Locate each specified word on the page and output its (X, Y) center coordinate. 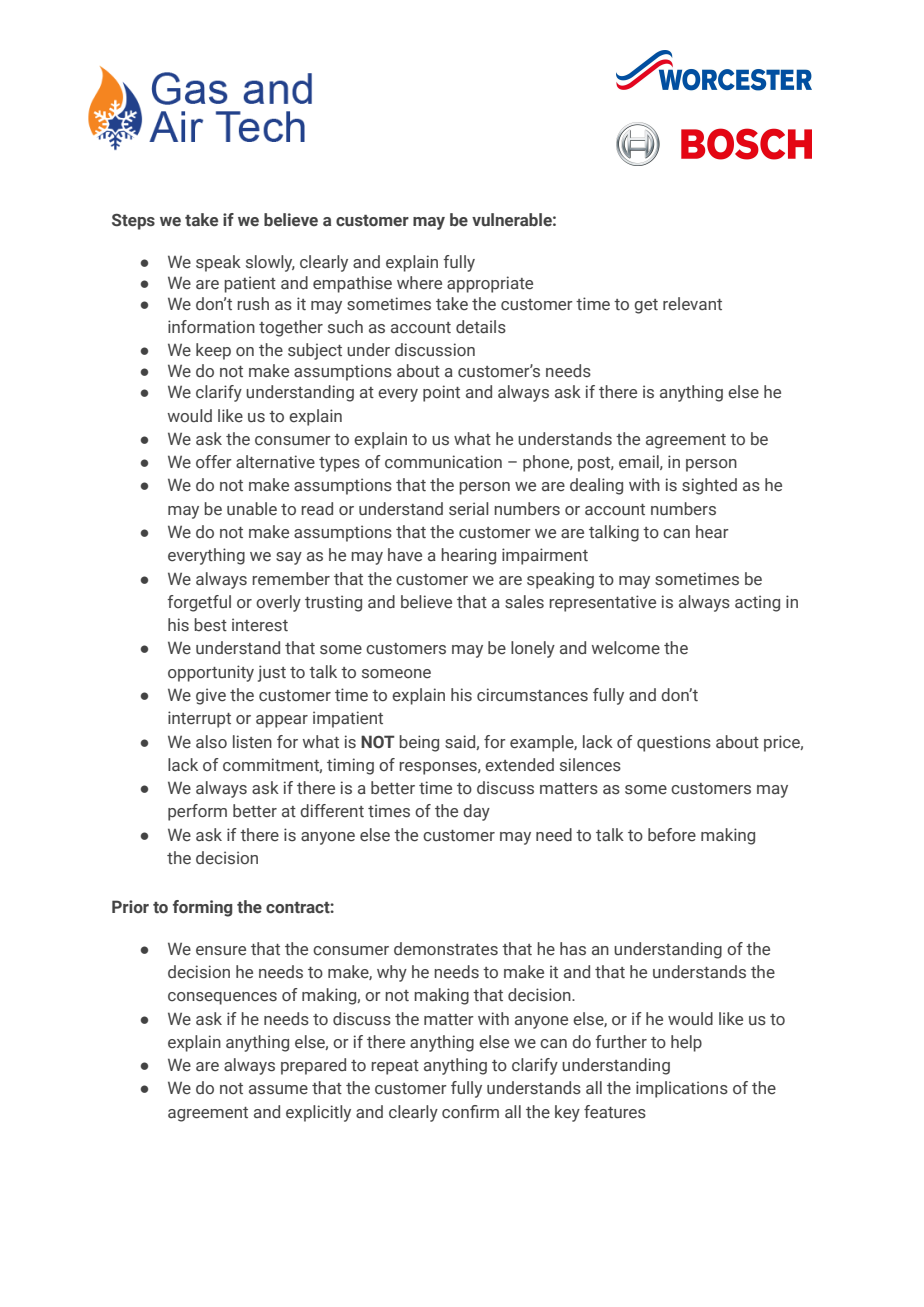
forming (202, 908)
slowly (270, 263)
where (419, 283)
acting (757, 603)
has (573, 949)
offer (214, 462)
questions (674, 743)
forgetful (199, 603)
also (211, 742)
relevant (692, 303)
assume (278, 1090)
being (419, 743)
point (441, 393)
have (405, 555)
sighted (709, 486)
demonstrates (446, 949)
